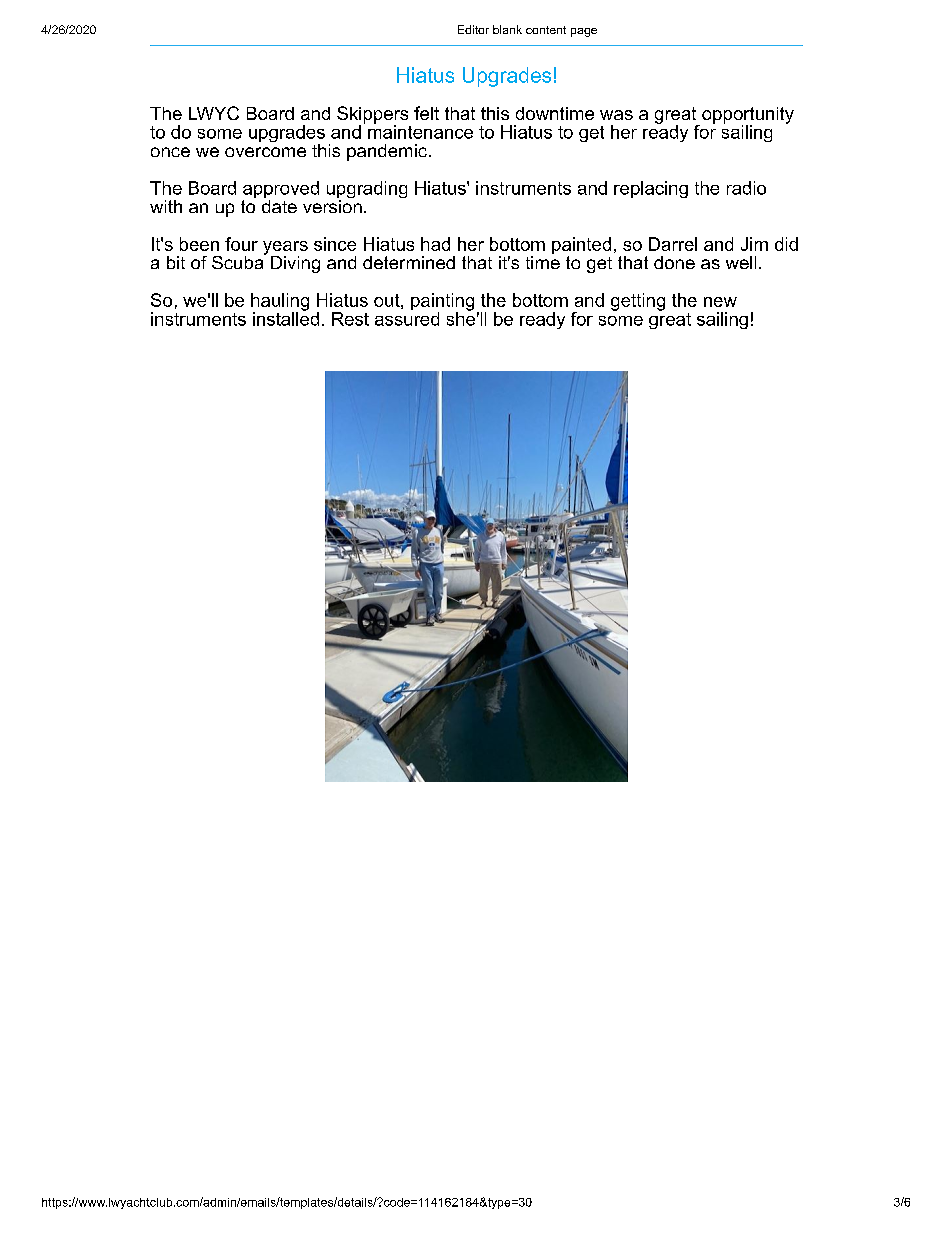 The height and width of the screenshot is (1233, 952). Describe the element at coordinates (372, 116) in the screenshot. I see `Skippers` at that location.
